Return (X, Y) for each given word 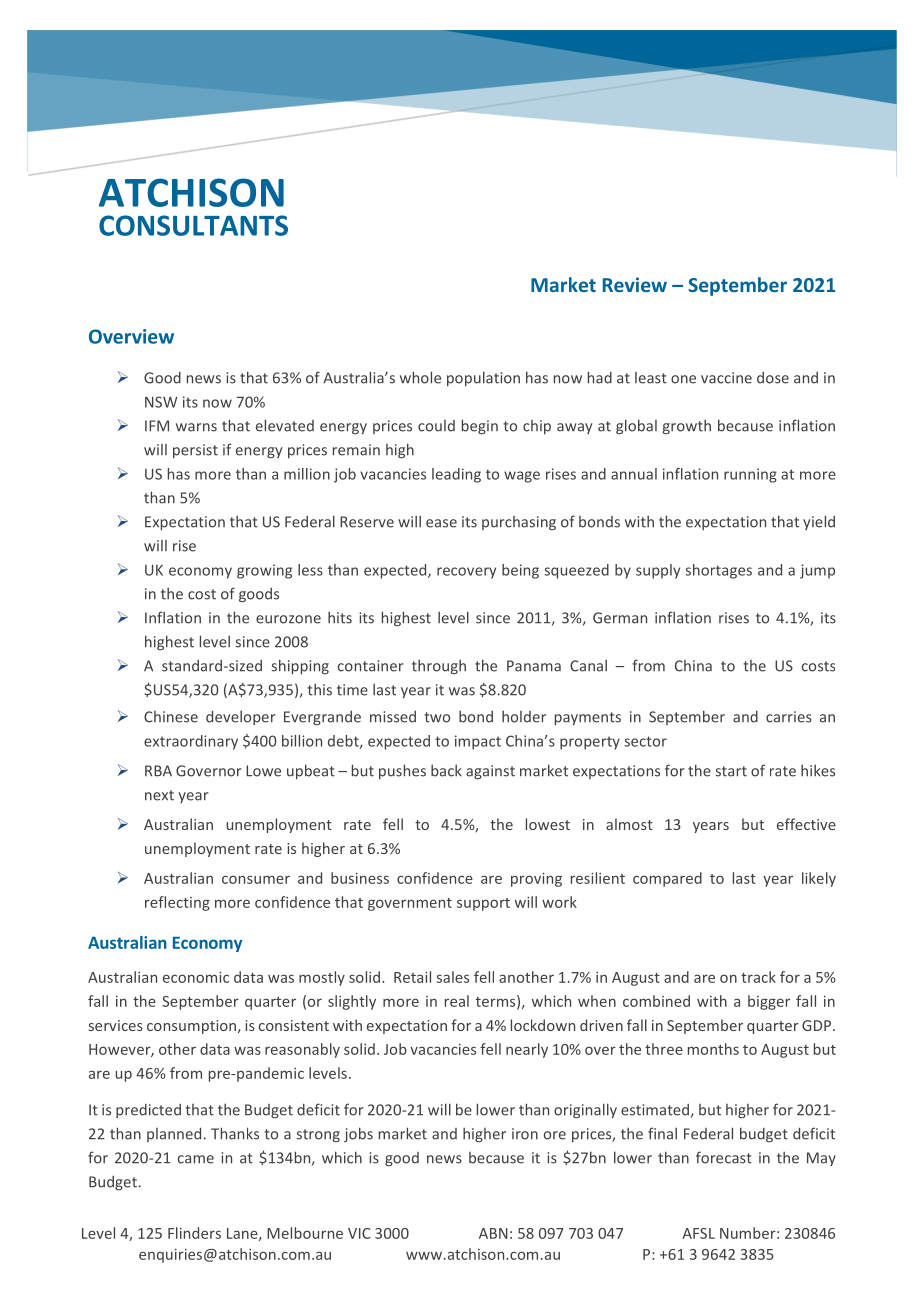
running (750, 475)
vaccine (726, 378)
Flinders (194, 1233)
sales (452, 977)
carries (789, 717)
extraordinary (191, 742)
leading (456, 475)
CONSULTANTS (193, 225)
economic (196, 977)
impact (478, 742)
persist (195, 451)
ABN (493, 1233)
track (758, 977)
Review (635, 284)
